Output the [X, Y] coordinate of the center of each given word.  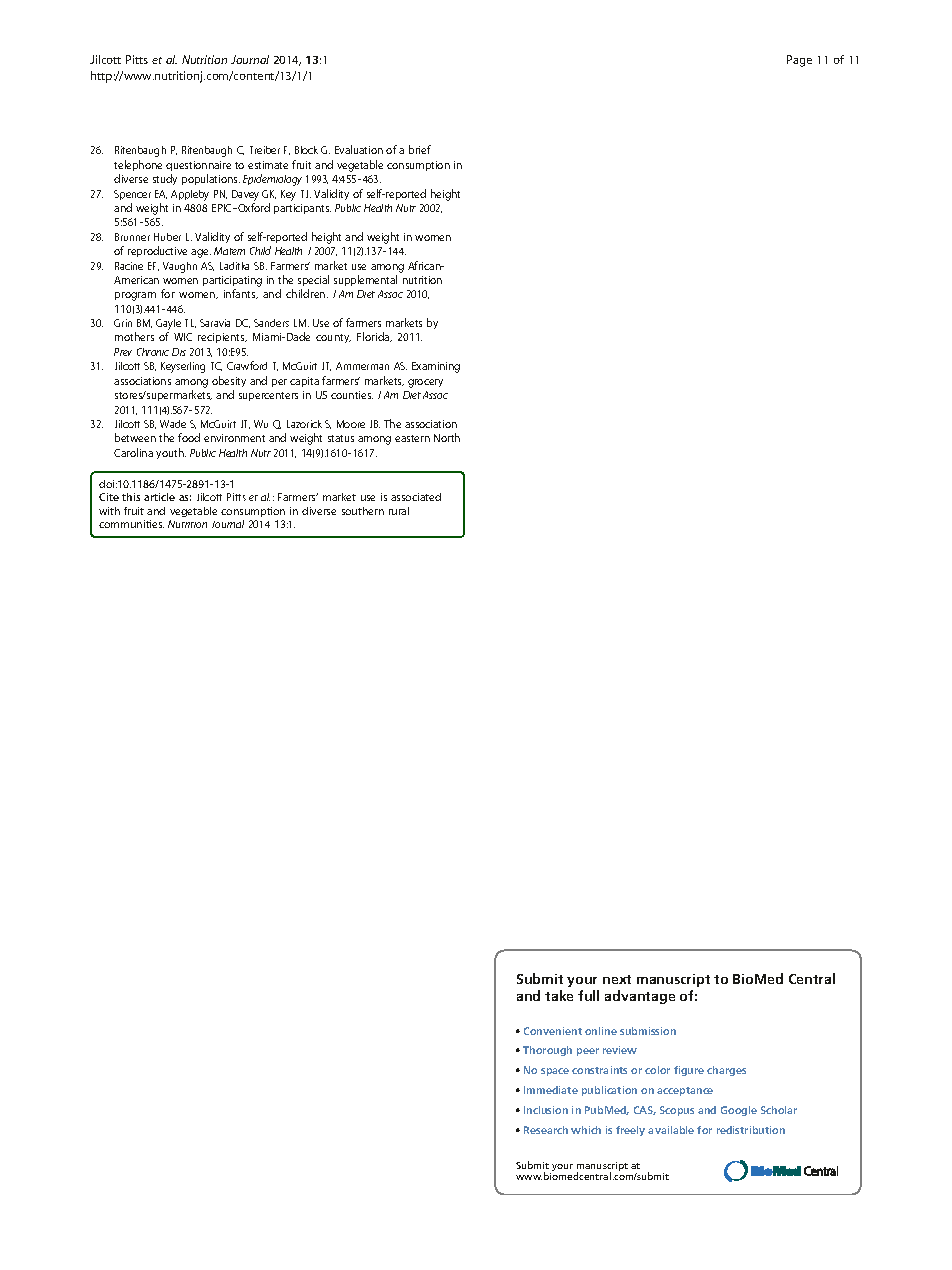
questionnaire [198, 166]
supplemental [365, 280]
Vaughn [180, 267]
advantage [640, 997]
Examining [436, 367]
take [559, 995]
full [588, 995]
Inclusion [546, 1110]
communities [131, 524]
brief [420, 149]
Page [799, 61]
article [159, 497]
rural [399, 511]
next [617, 979]
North [447, 437]
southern [363, 511]
